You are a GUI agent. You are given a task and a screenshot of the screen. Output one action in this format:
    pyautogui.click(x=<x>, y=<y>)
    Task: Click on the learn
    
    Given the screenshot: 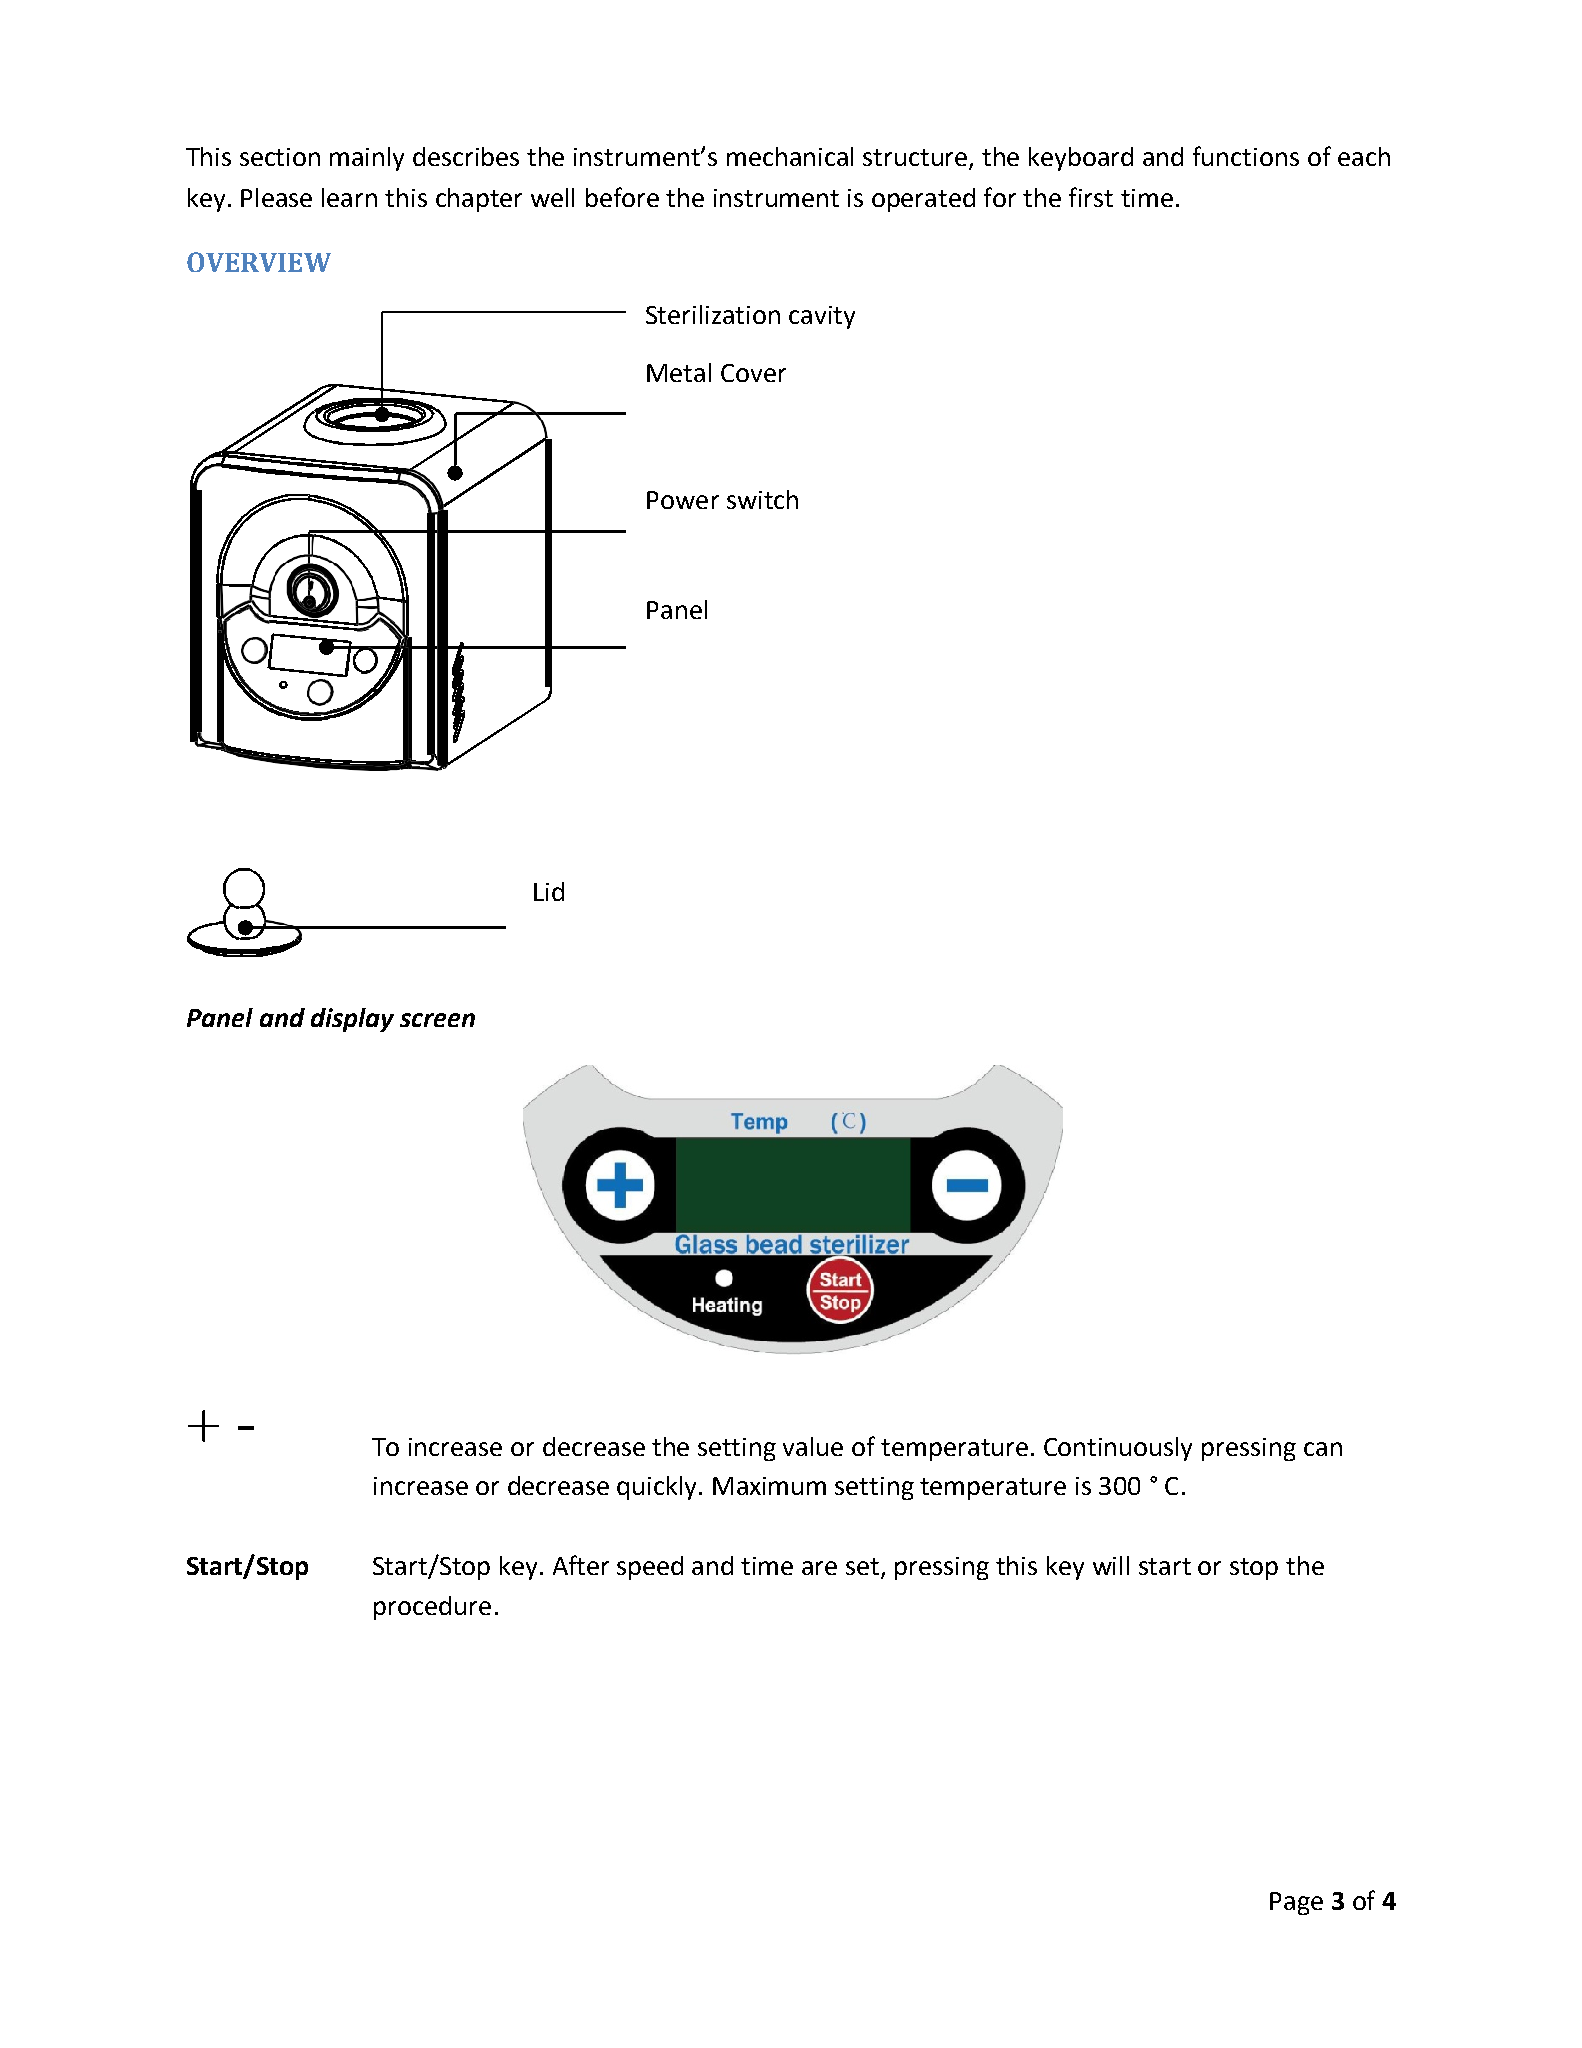 What is the action you would take?
    pyautogui.click(x=349, y=197)
